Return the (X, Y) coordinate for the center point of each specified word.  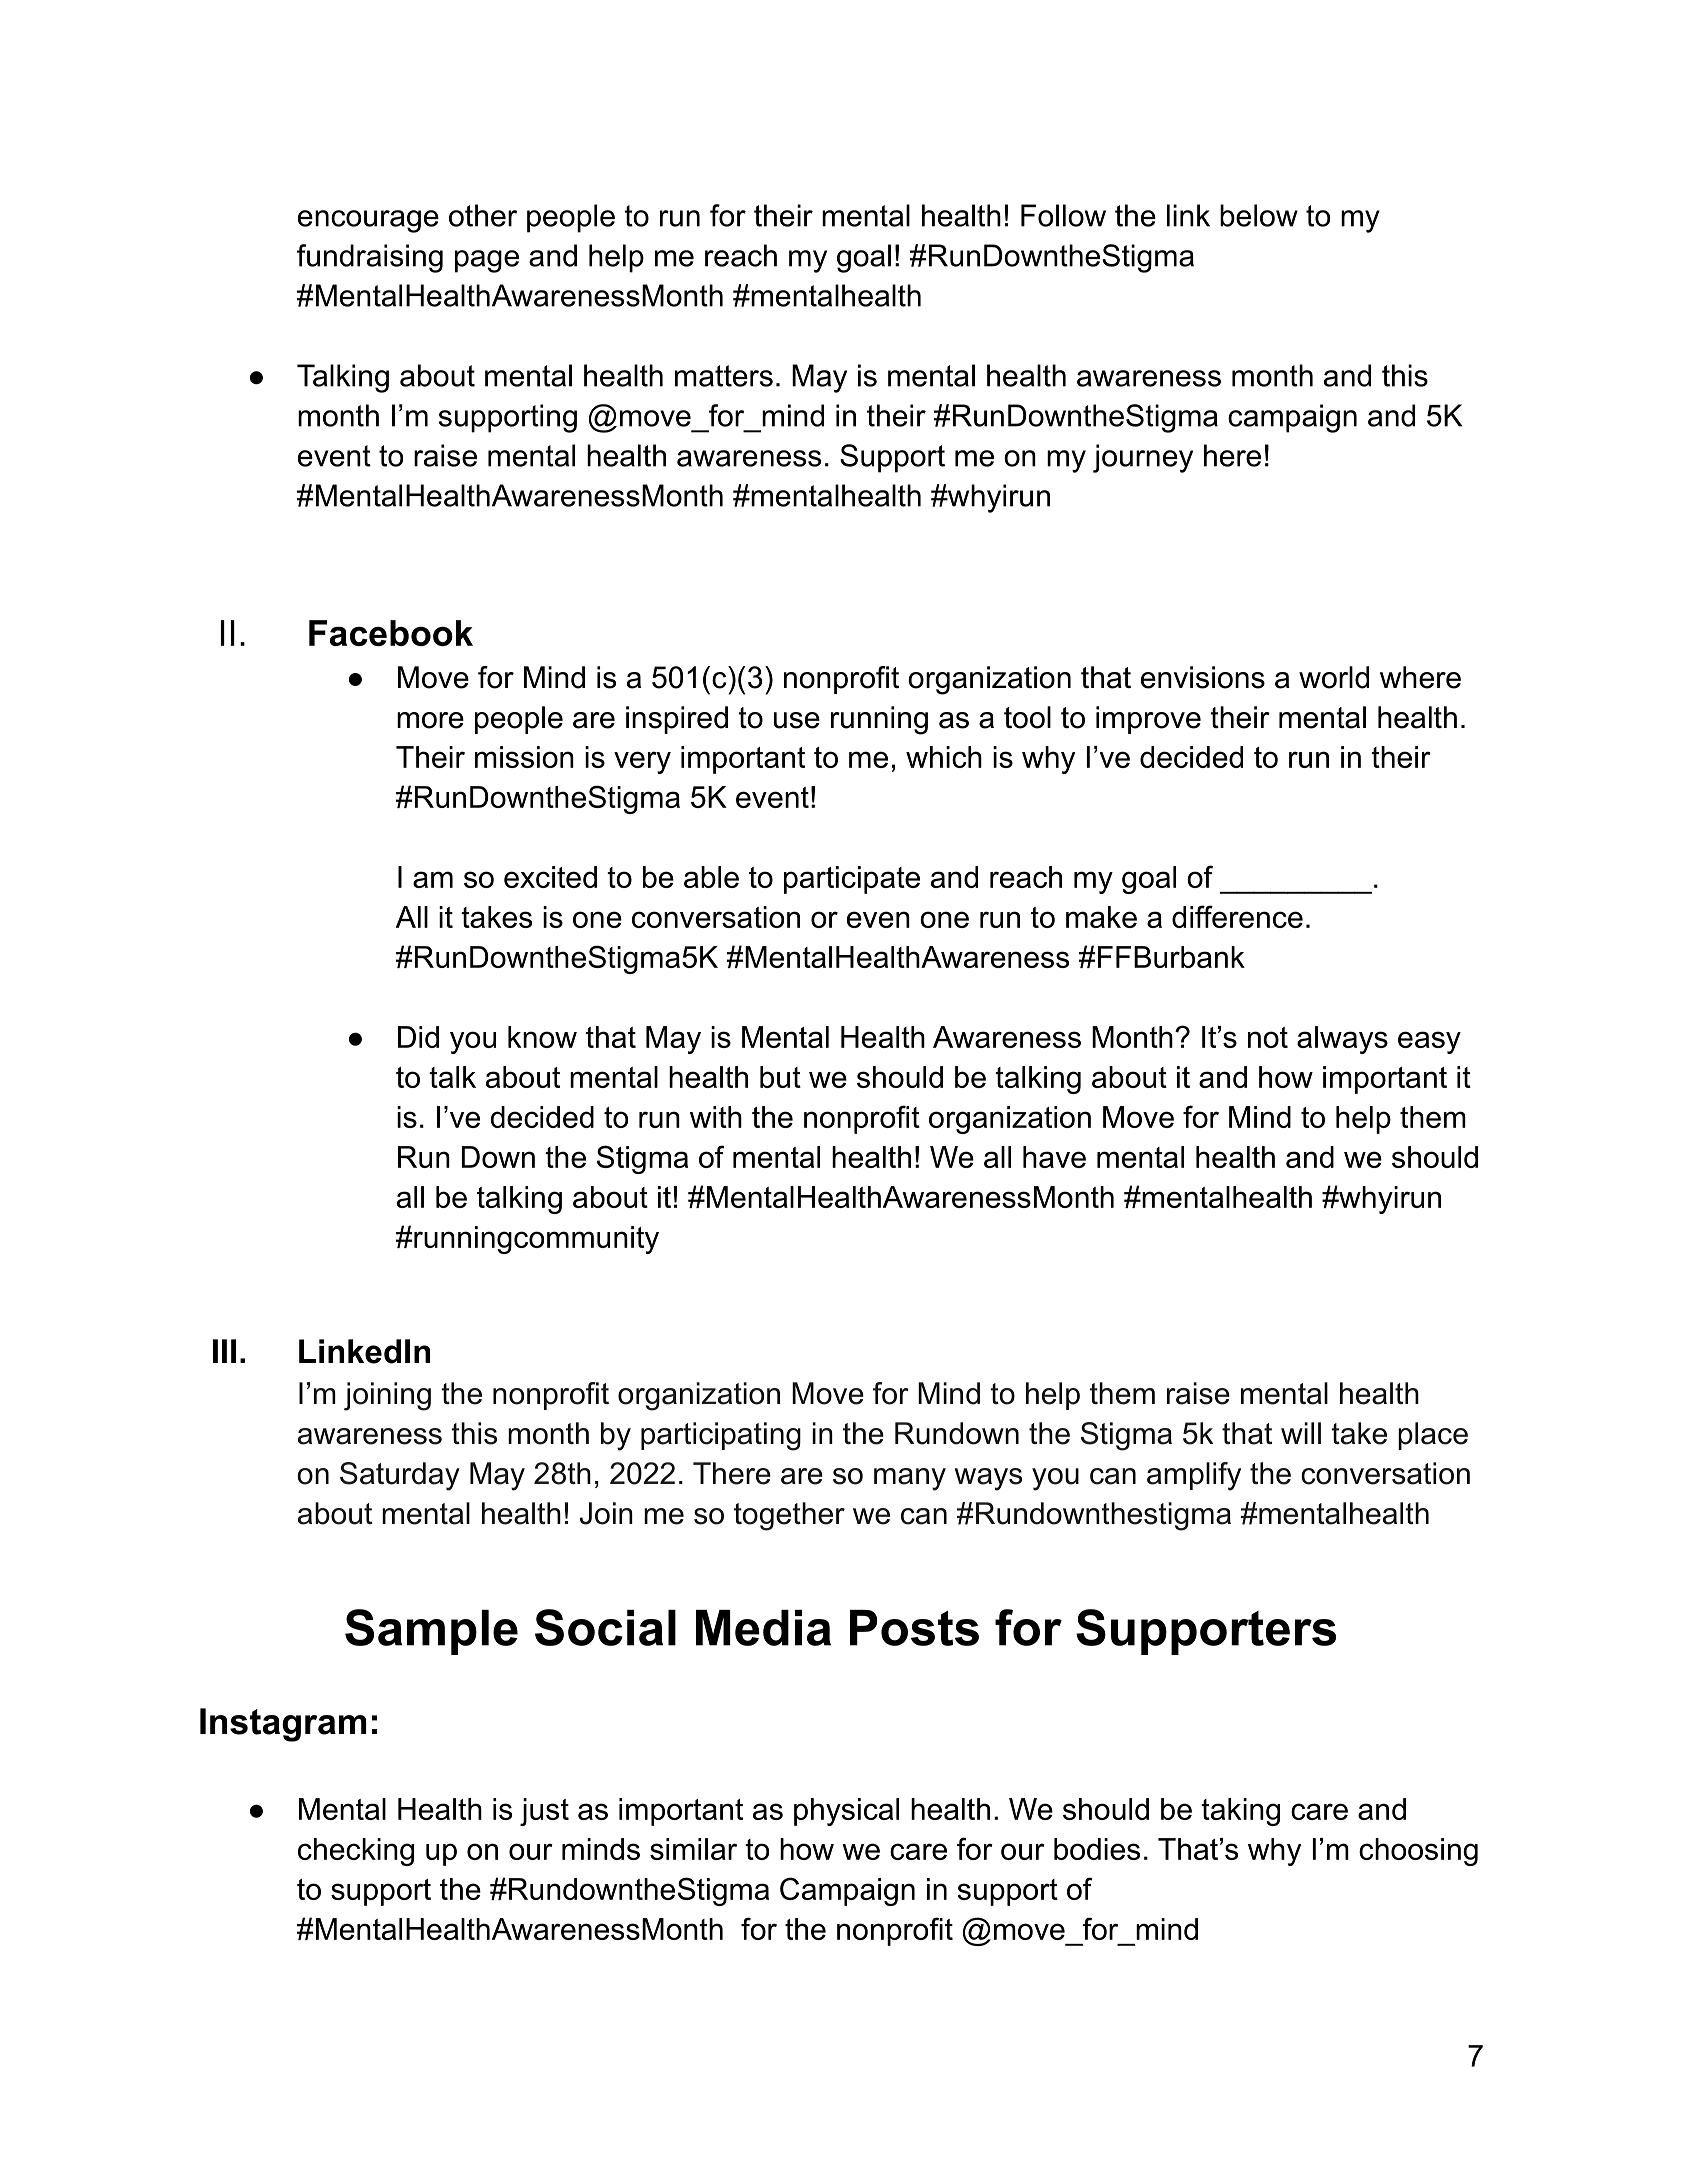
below (1259, 215)
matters (724, 376)
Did (418, 1037)
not (1268, 1037)
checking (356, 1852)
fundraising (370, 258)
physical (846, 1812)
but (780, 1077)
